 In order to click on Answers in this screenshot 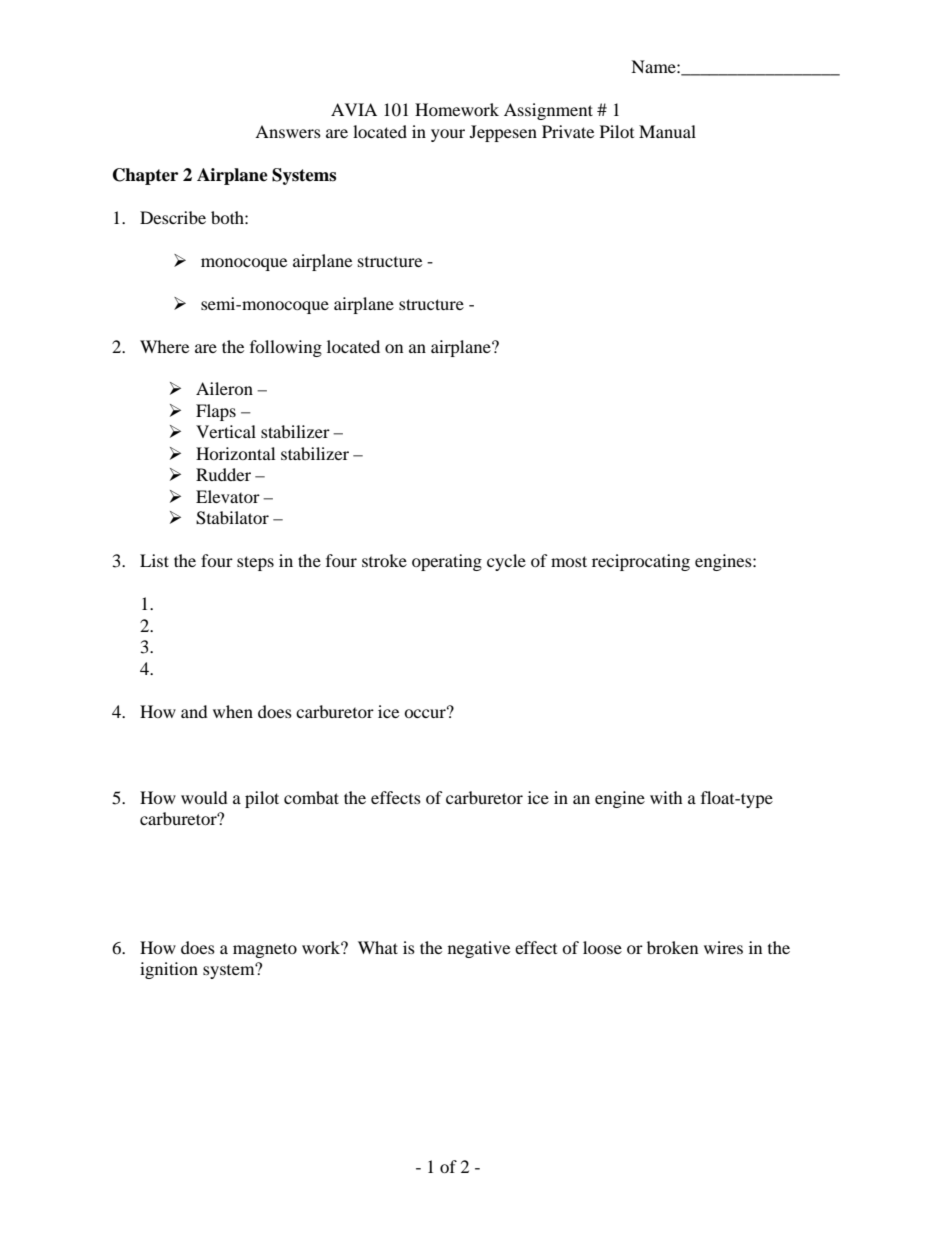, I will do `click(288, 131)`.
